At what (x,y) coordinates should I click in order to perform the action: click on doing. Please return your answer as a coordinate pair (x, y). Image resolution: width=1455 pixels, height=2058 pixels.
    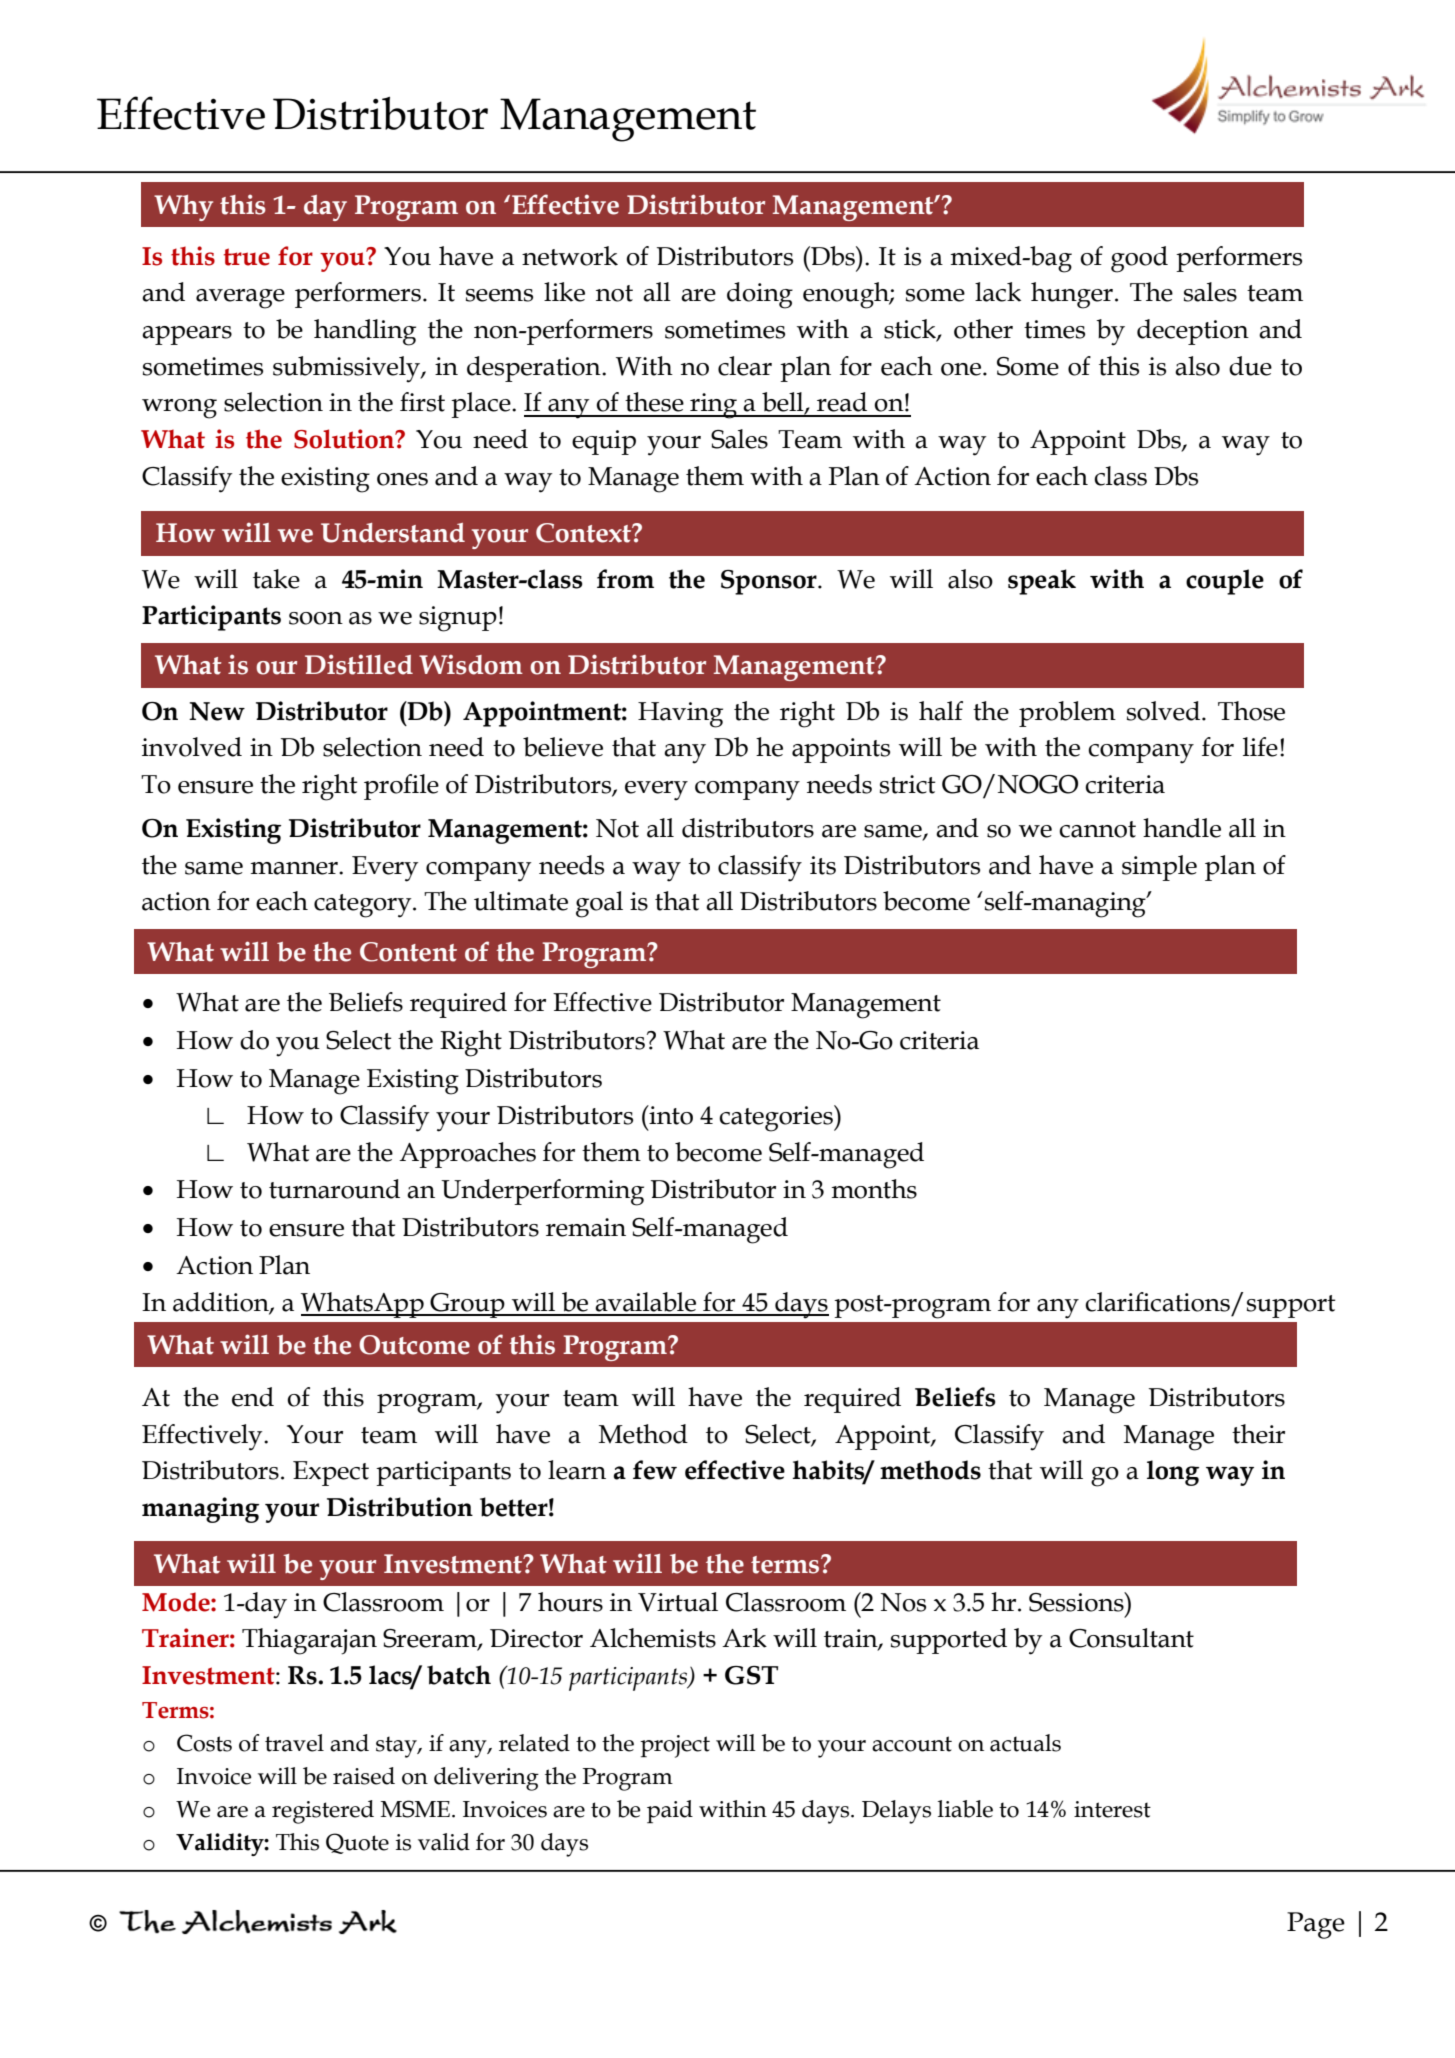
    Looking at the image, I should click on (760, 295).
